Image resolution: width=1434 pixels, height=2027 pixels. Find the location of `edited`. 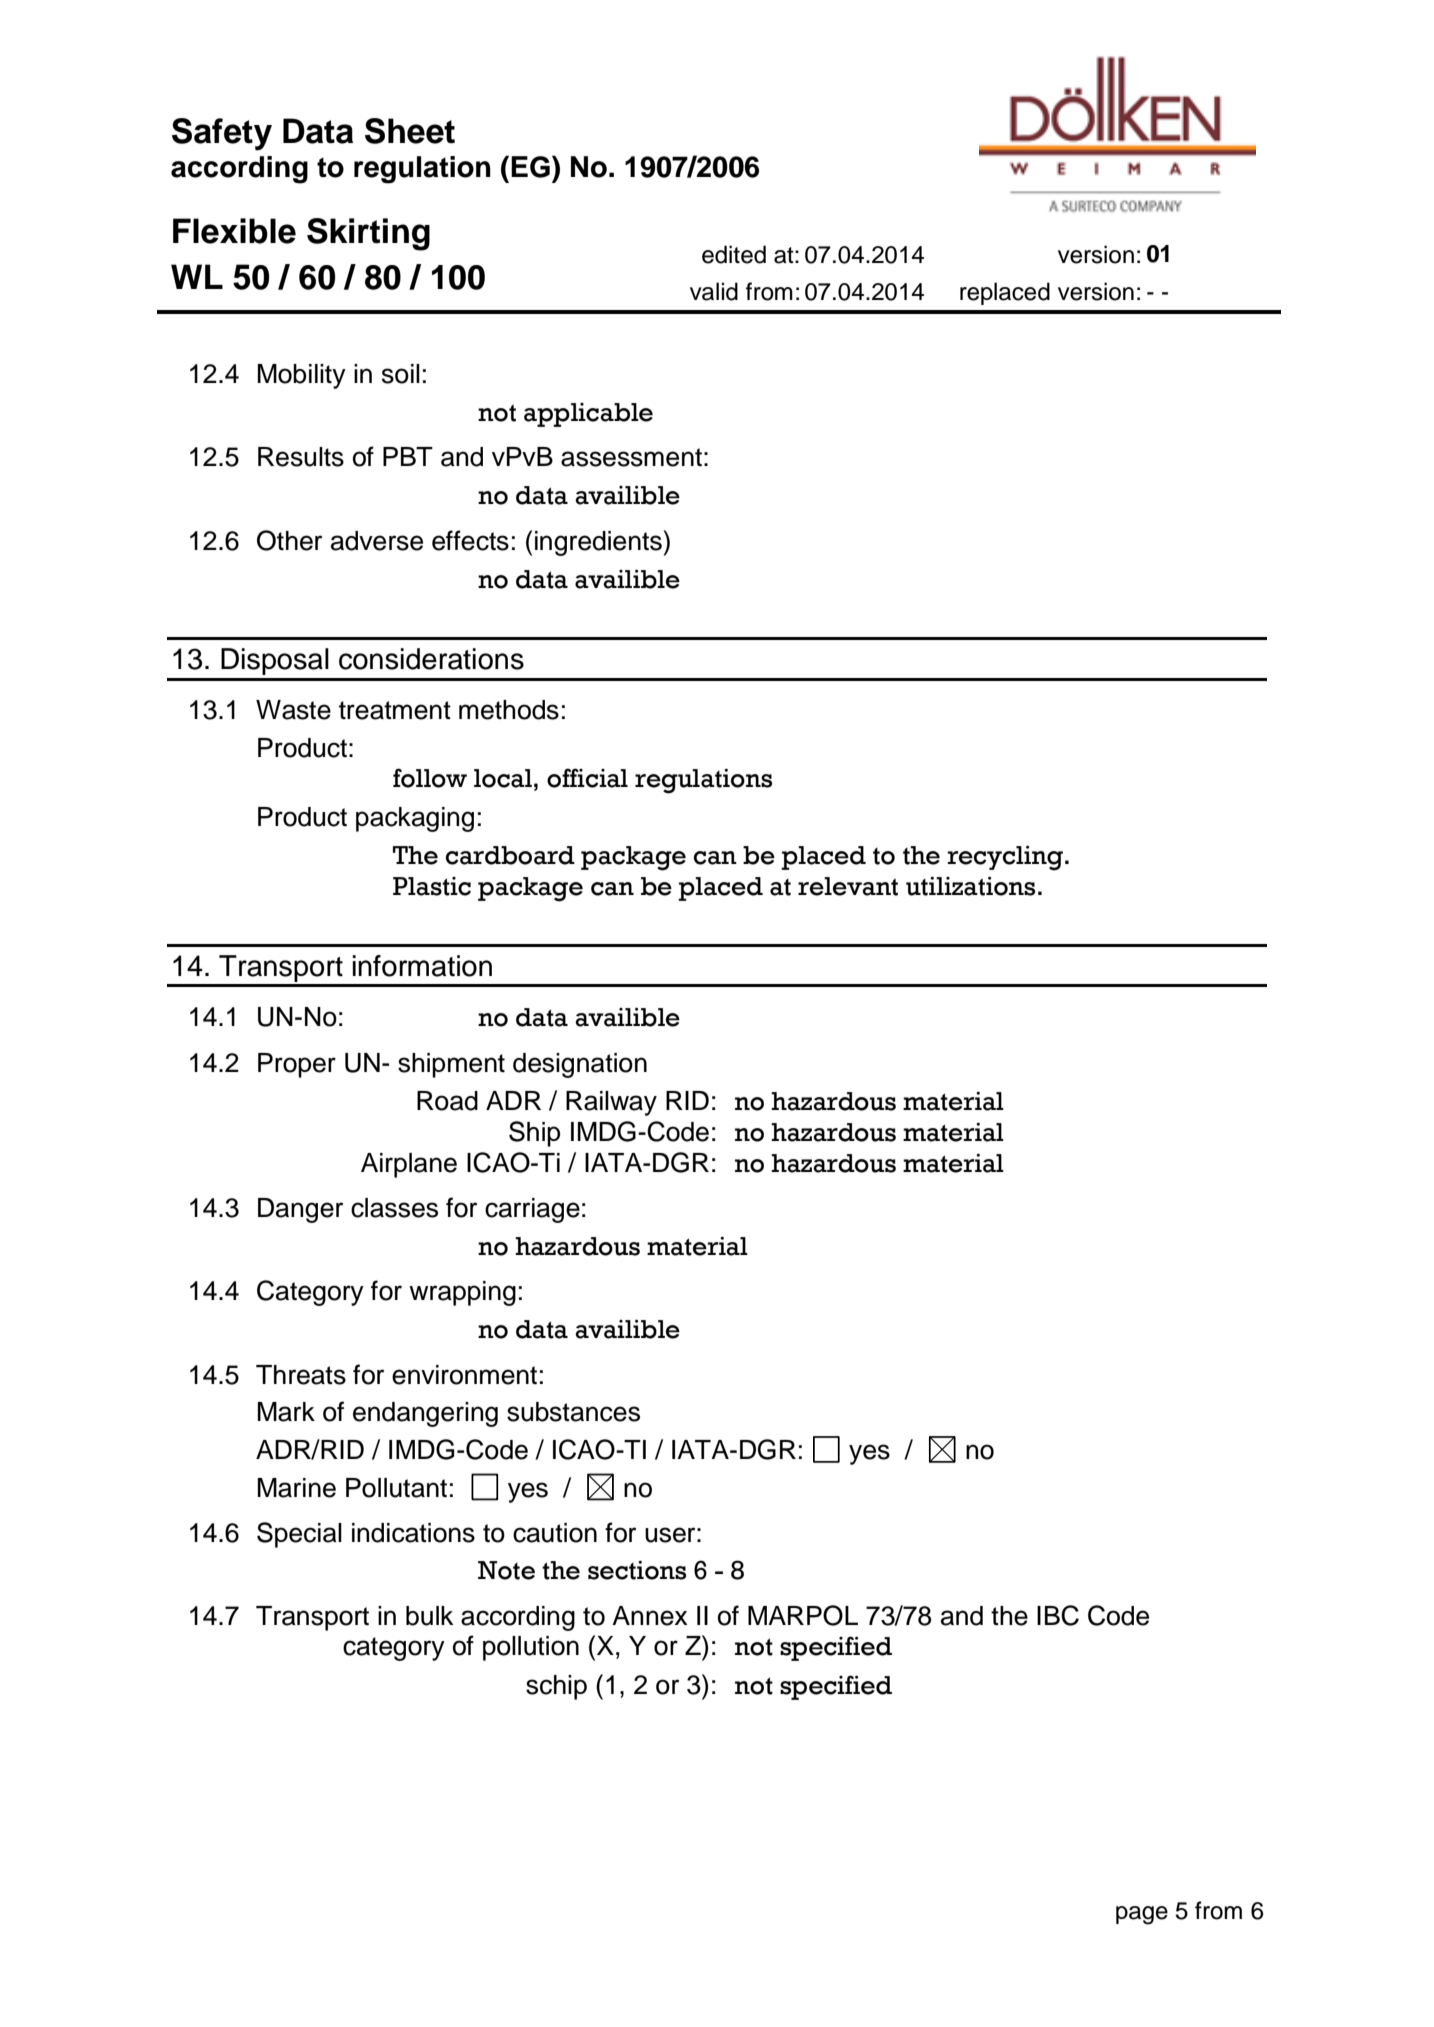

edited is located at coordinates (734, 254).
